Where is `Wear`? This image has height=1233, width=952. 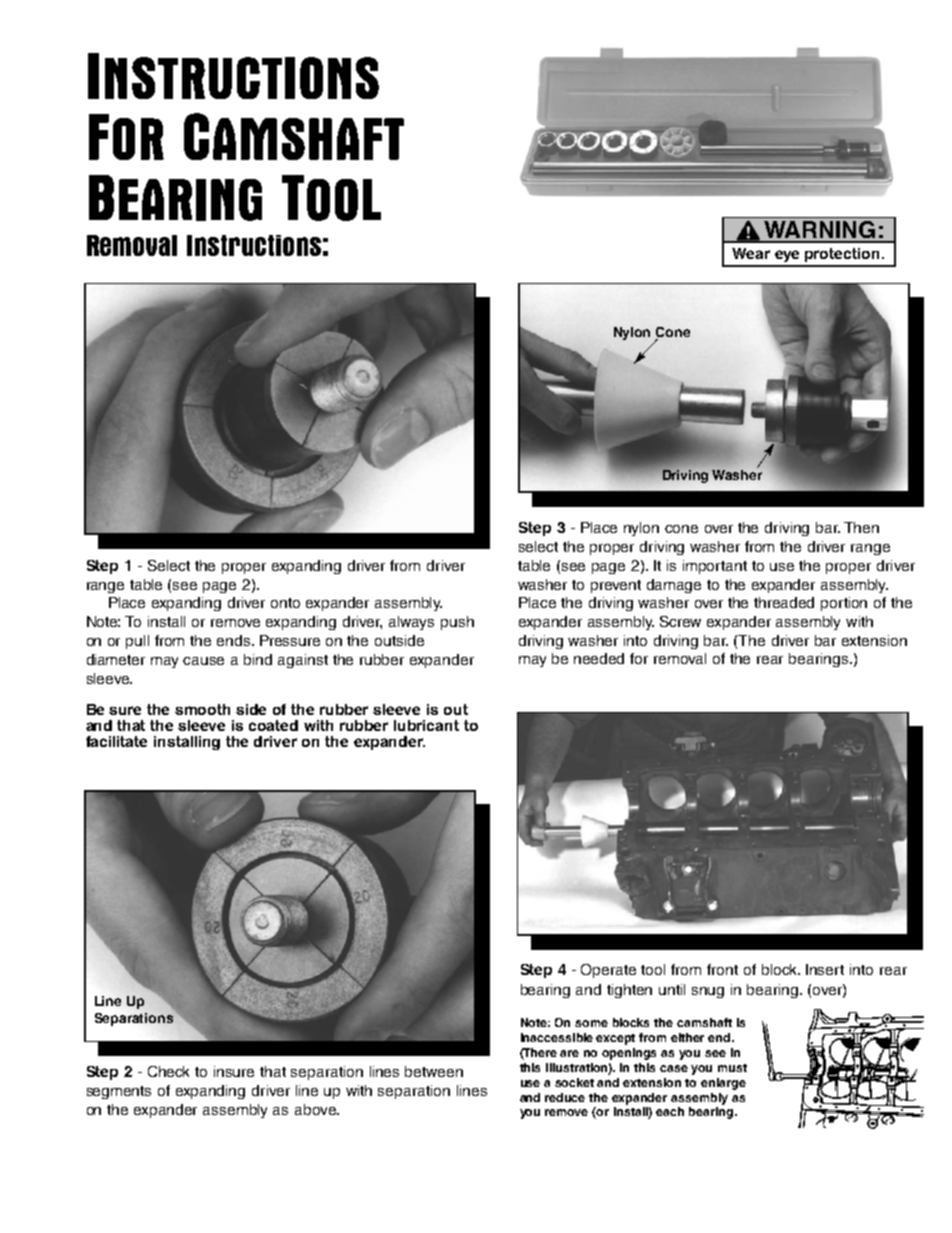 Wear is located at coordinates (751, 253).
